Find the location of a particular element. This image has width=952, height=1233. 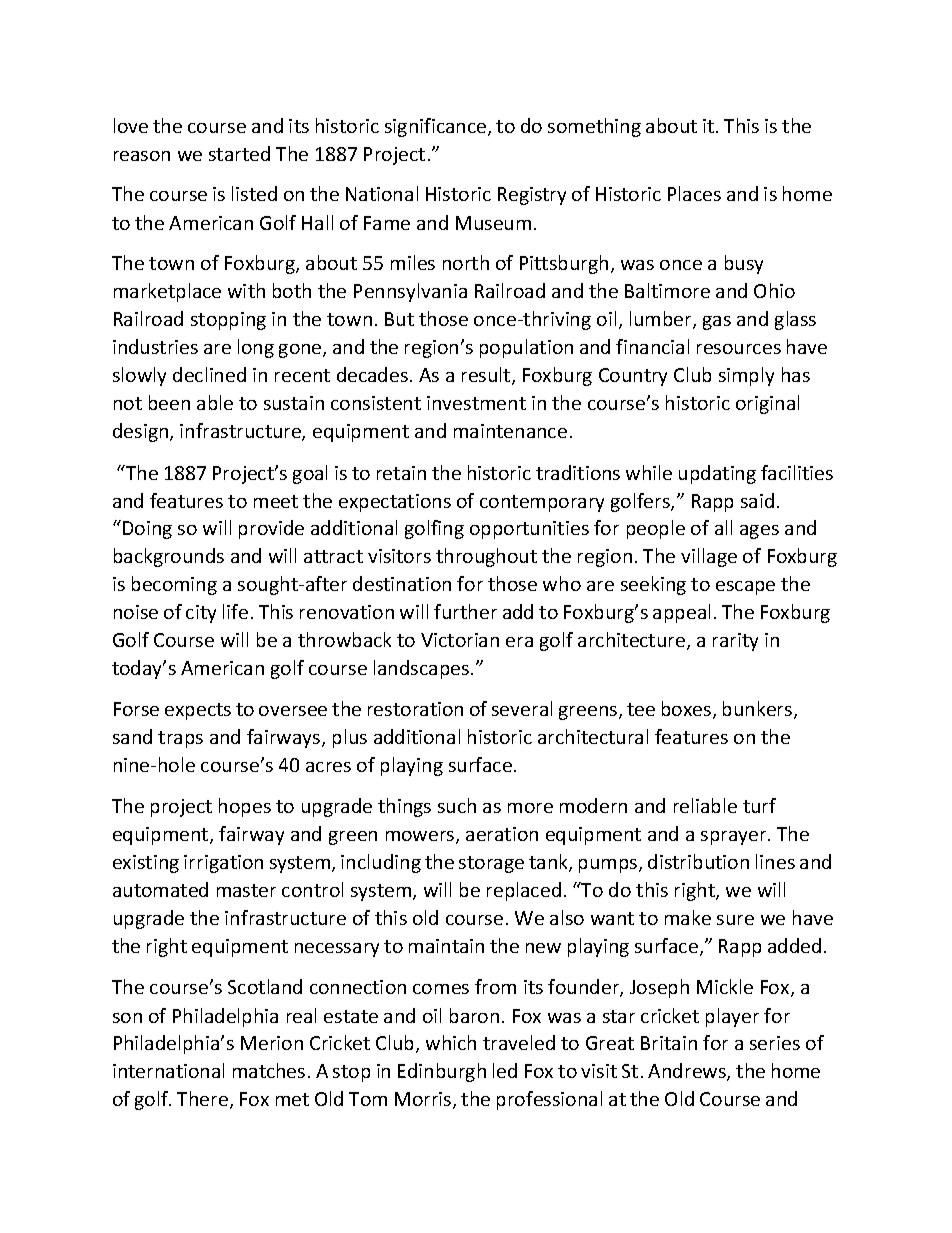

boxes is located at coordinates (688, 710).
